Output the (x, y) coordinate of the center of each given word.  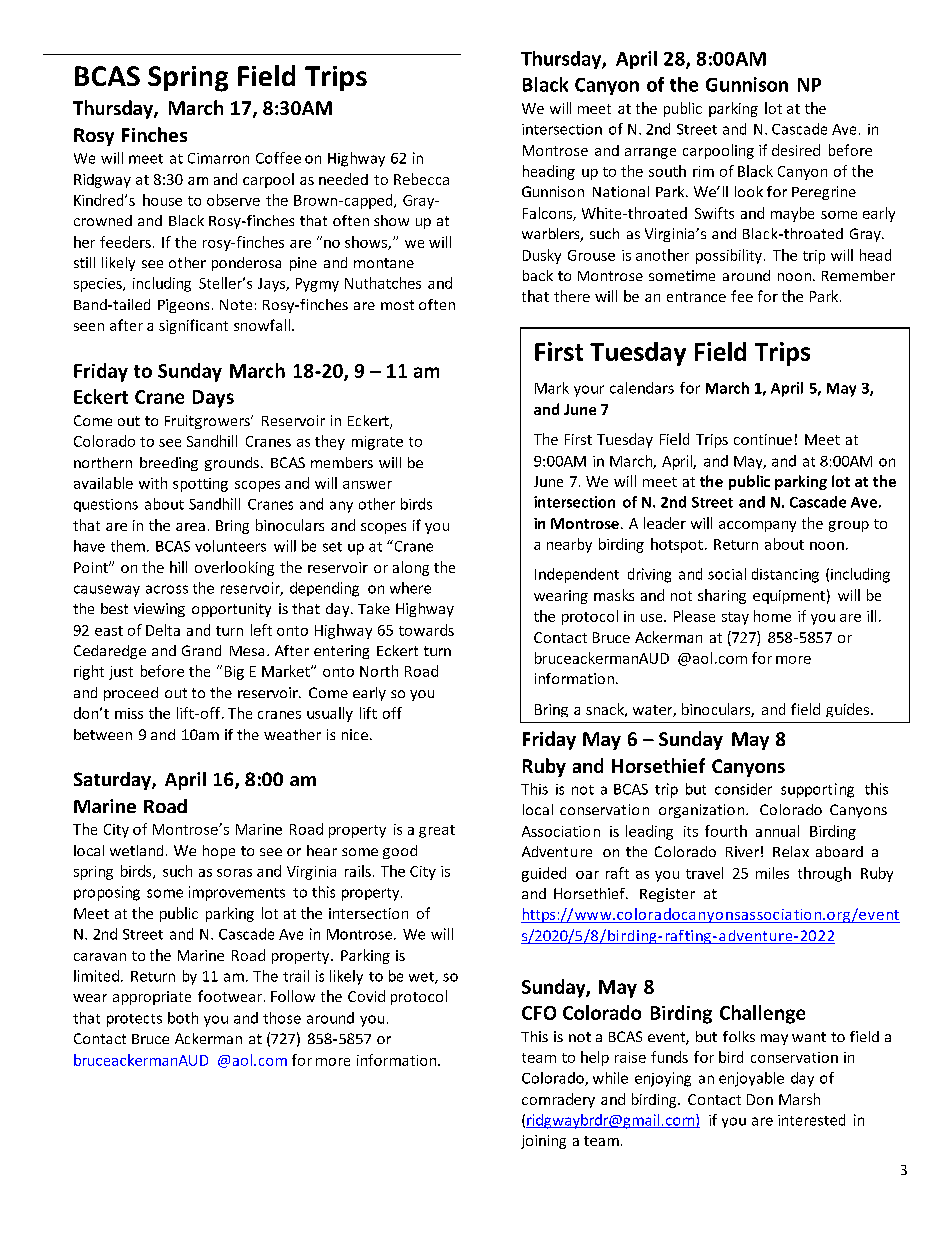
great (437, 831)
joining (543, 1142)
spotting (200, 485)
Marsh (799, 1099)
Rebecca (421, 179)
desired (796, 150)
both (183, 1018)
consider (743, 789)
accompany (757, 526)
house (162, 200)
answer (367, 485)
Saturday (113, 781)
